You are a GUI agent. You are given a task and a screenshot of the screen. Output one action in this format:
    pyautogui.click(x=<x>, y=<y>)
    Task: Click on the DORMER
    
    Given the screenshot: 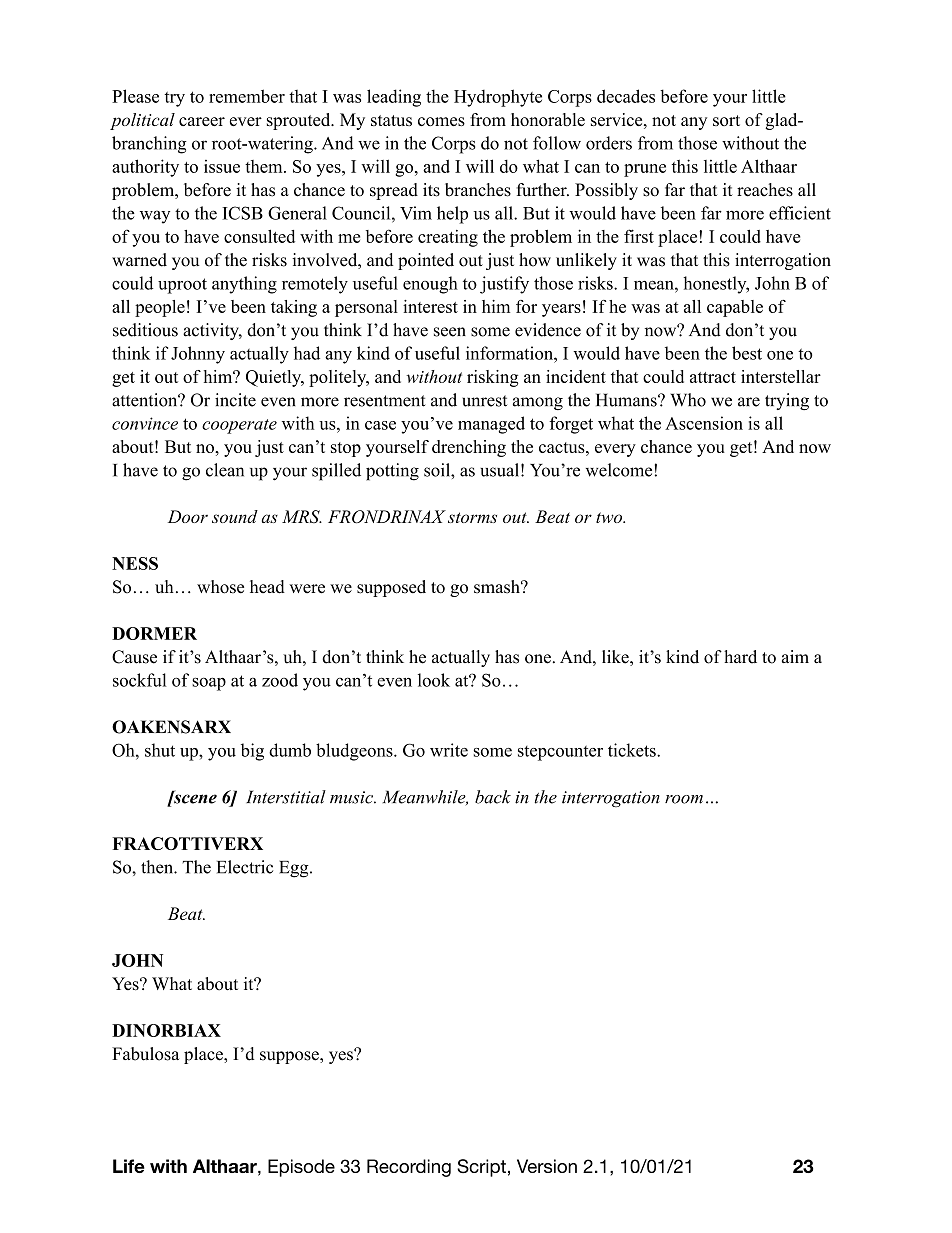 What is the action you would take?
    pyautogui.click(x=154, y=633)
